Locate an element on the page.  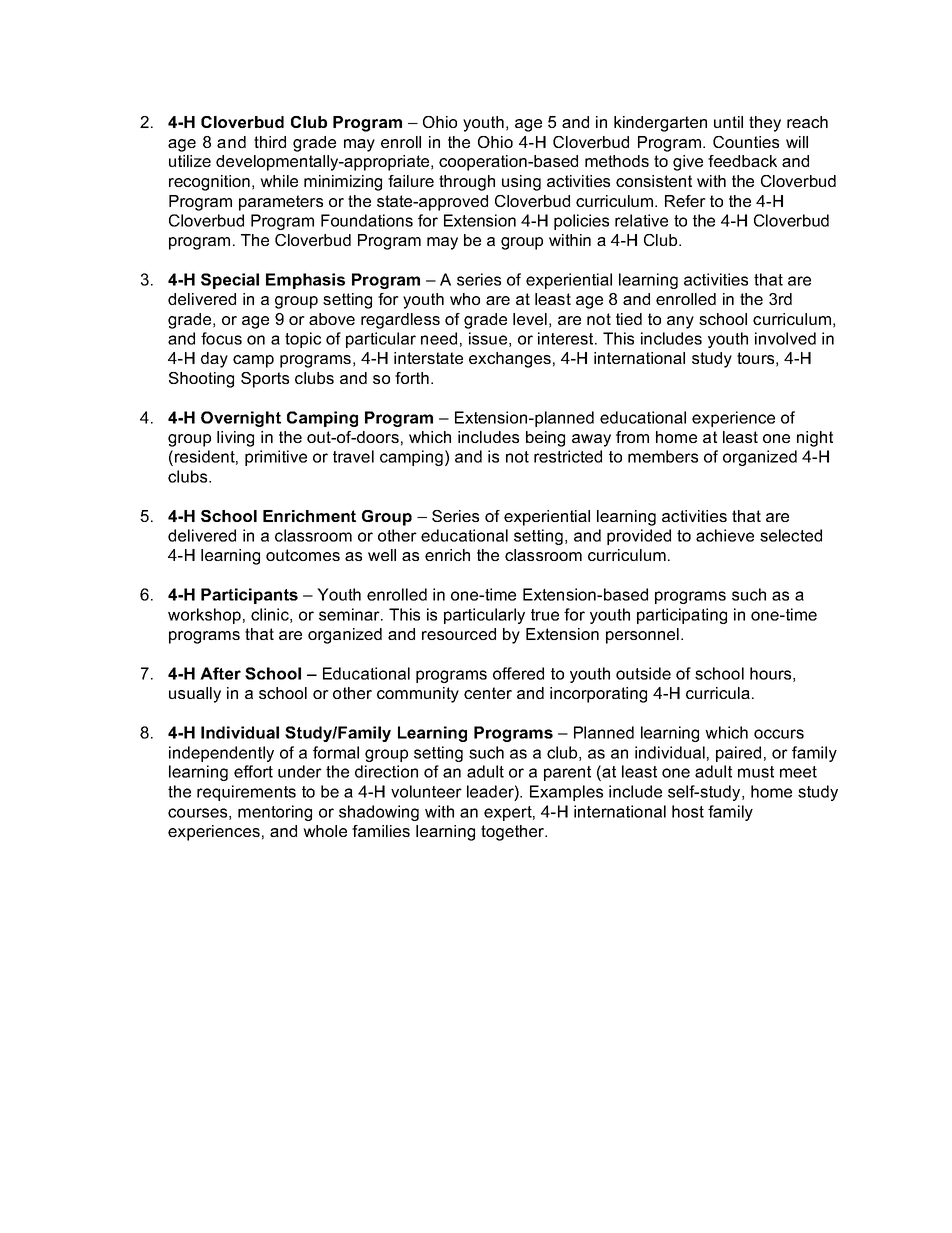
host is located at coordinates (688, 811).
